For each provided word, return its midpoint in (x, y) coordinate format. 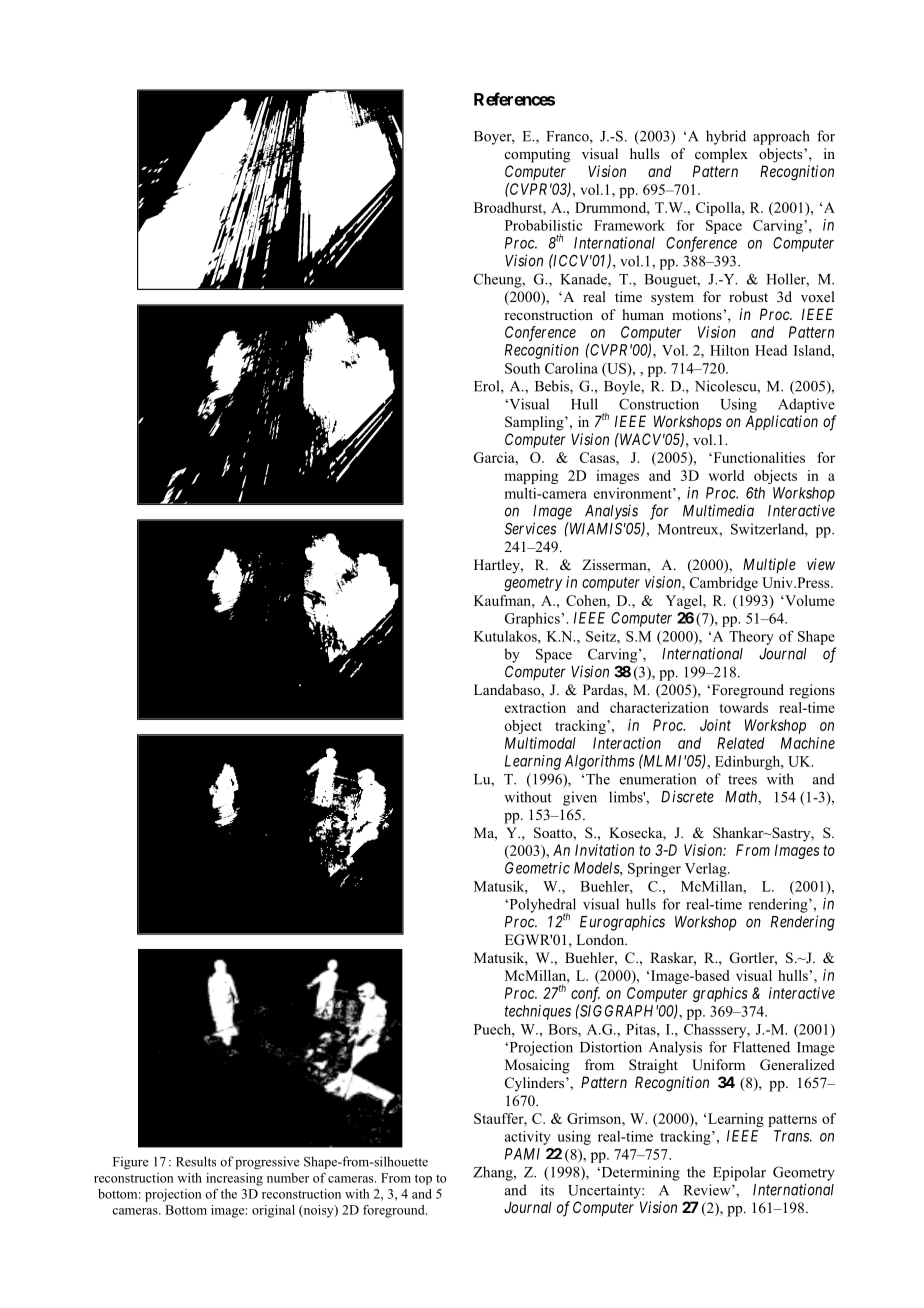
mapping (531, 477)
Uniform (718, 1065)
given (580, 798)
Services (530, 528)
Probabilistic (543, 225)
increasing (234, 1179)
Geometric (537, 868)
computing (537, 155)
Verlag (707, 870)
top (423, 1179)
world (726, 475)
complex (721, 155)
